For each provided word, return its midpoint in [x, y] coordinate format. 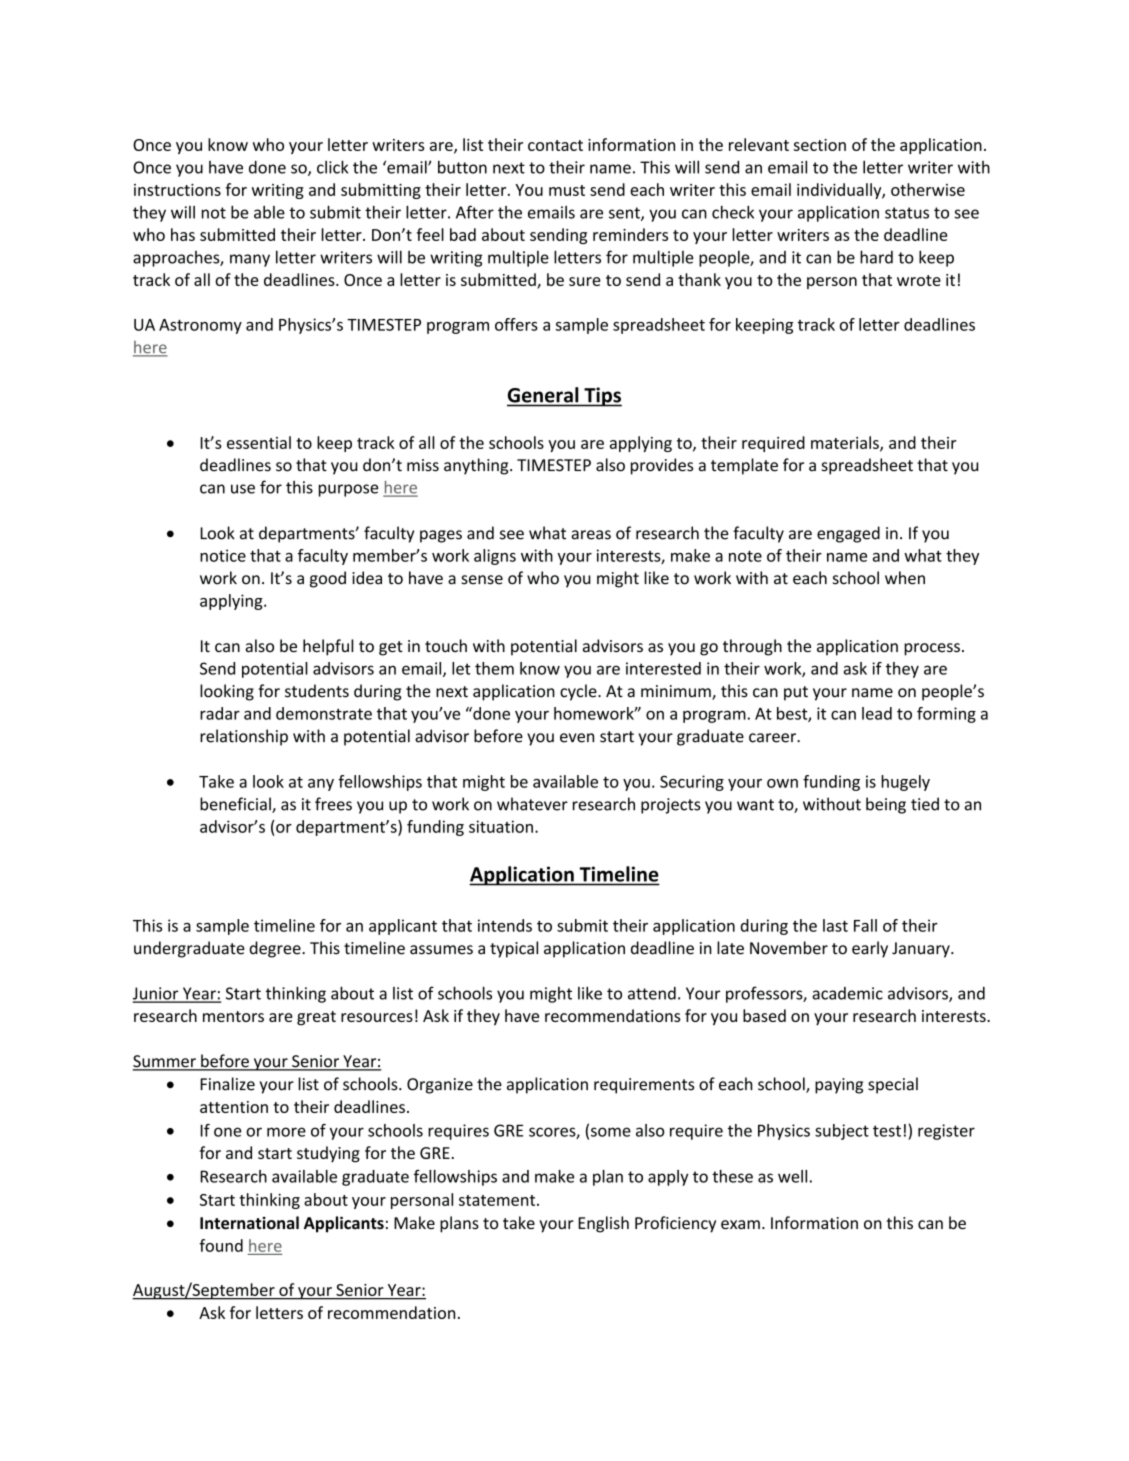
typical [514, 949]
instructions [177, 190]
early [870, 949]
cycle [579, 692]
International [249, 1223]
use [243, 489]
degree [276, 949]
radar [220, 713]
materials [846, 443]
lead [877, 713]
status [907, 213]
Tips [602, 397]
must [567, 190]
